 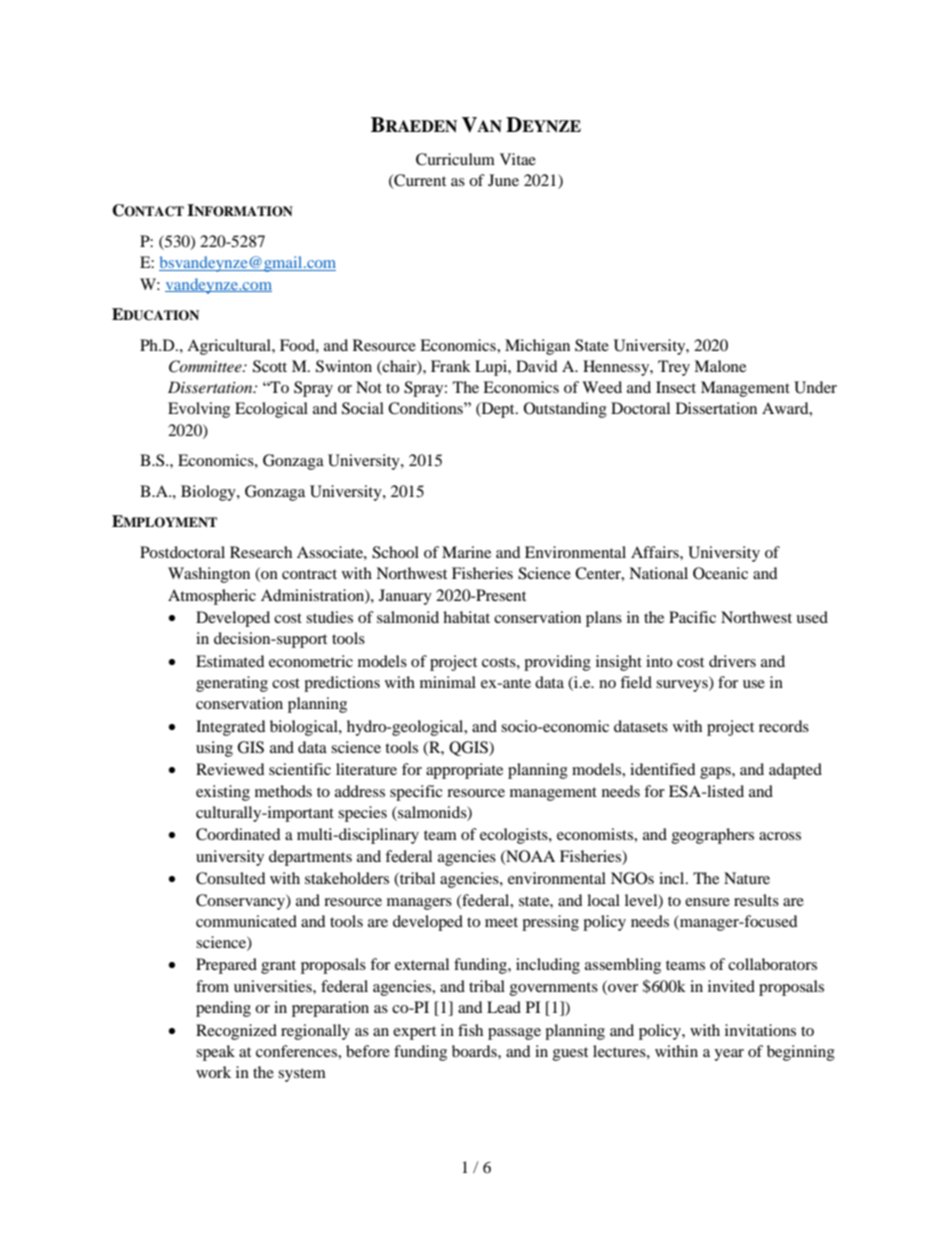 What do you see at coordinates (729, 1055) in the screenshot?
I see `year` at bounding box center [729, 1055].
